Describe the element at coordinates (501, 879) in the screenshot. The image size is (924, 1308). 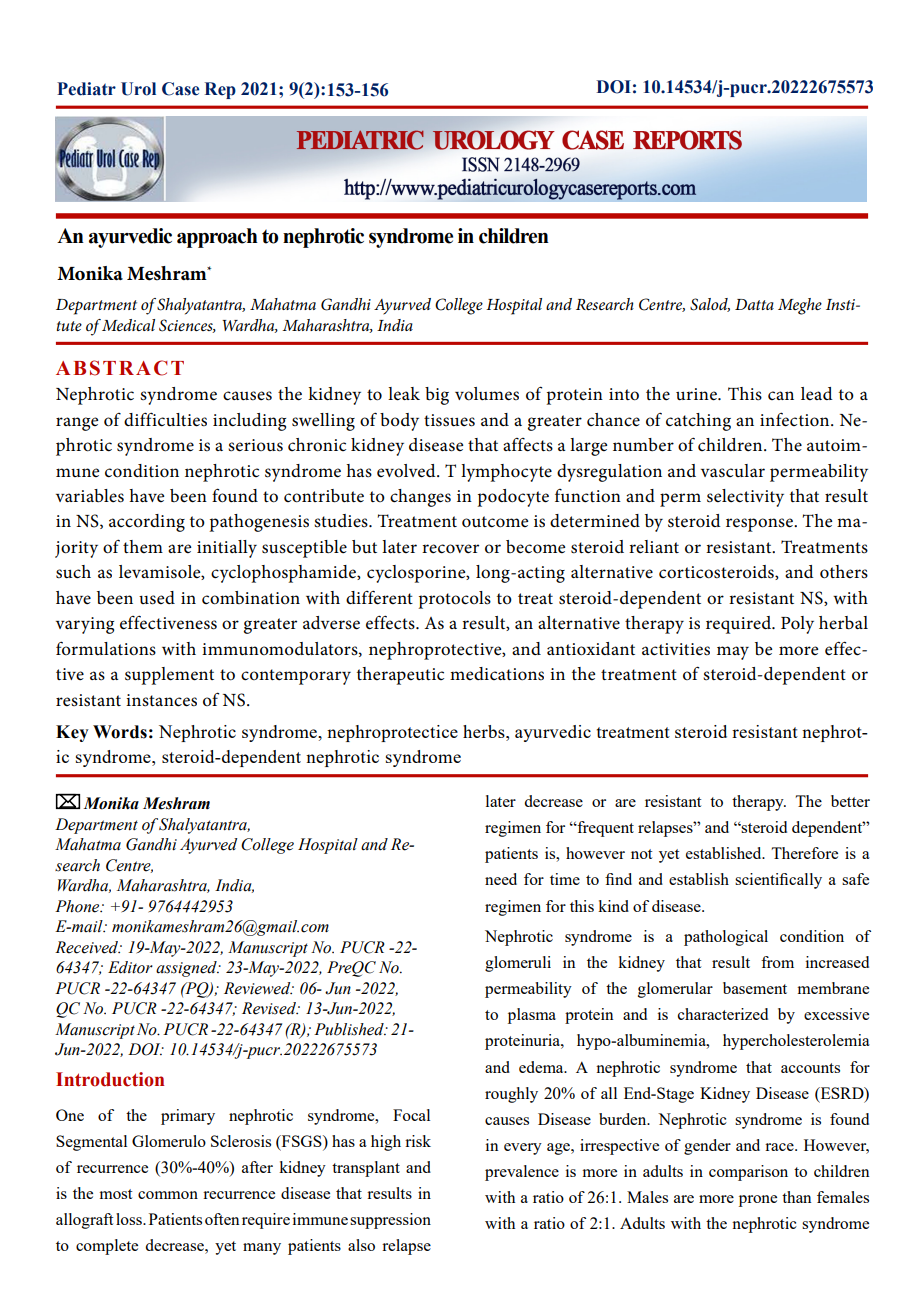
I see `need` at that location.
